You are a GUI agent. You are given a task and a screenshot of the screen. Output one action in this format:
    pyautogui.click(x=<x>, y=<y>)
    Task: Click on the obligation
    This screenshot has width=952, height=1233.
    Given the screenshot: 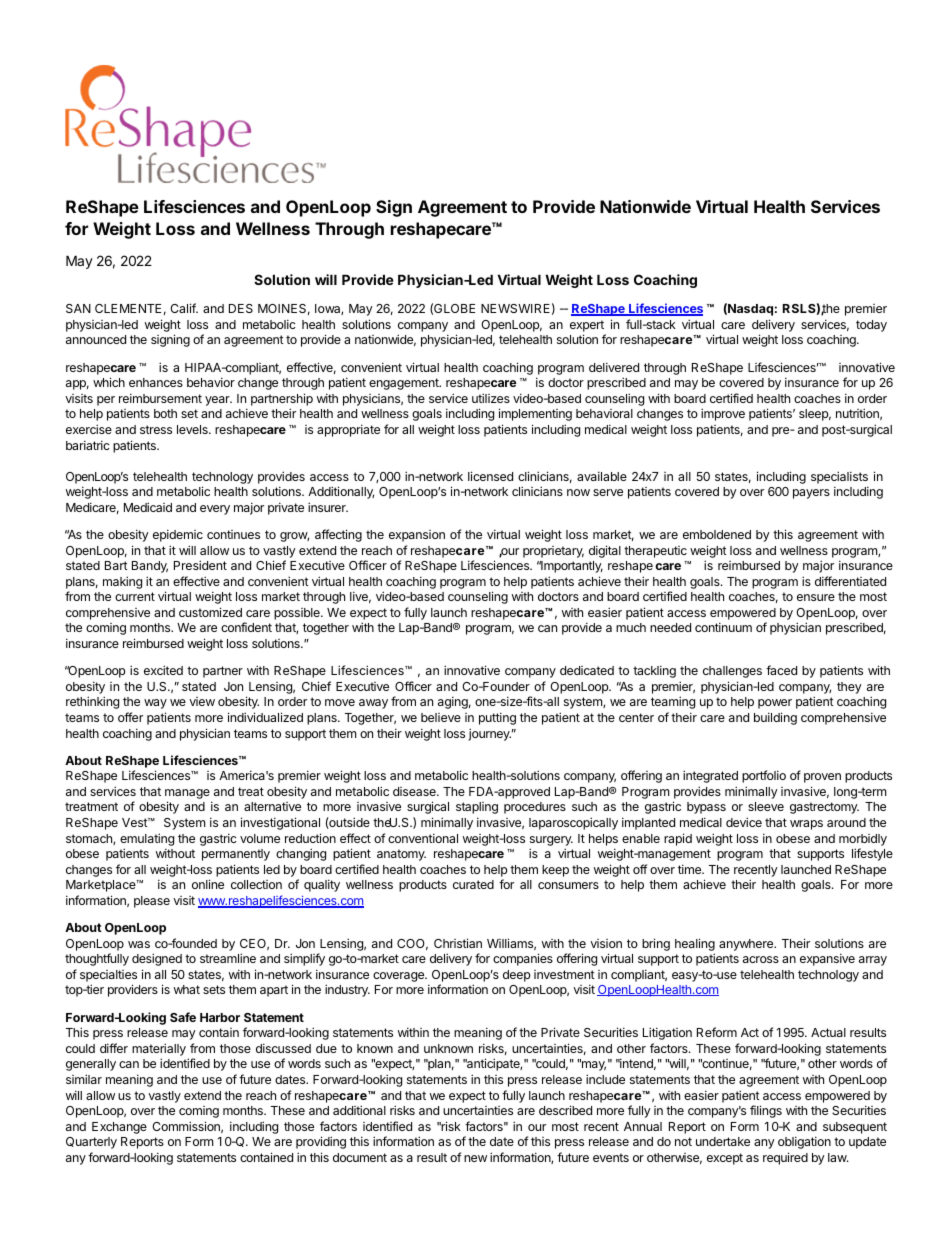 What is the action you would take?
    pyautogui.click(x=804, y=1142)
